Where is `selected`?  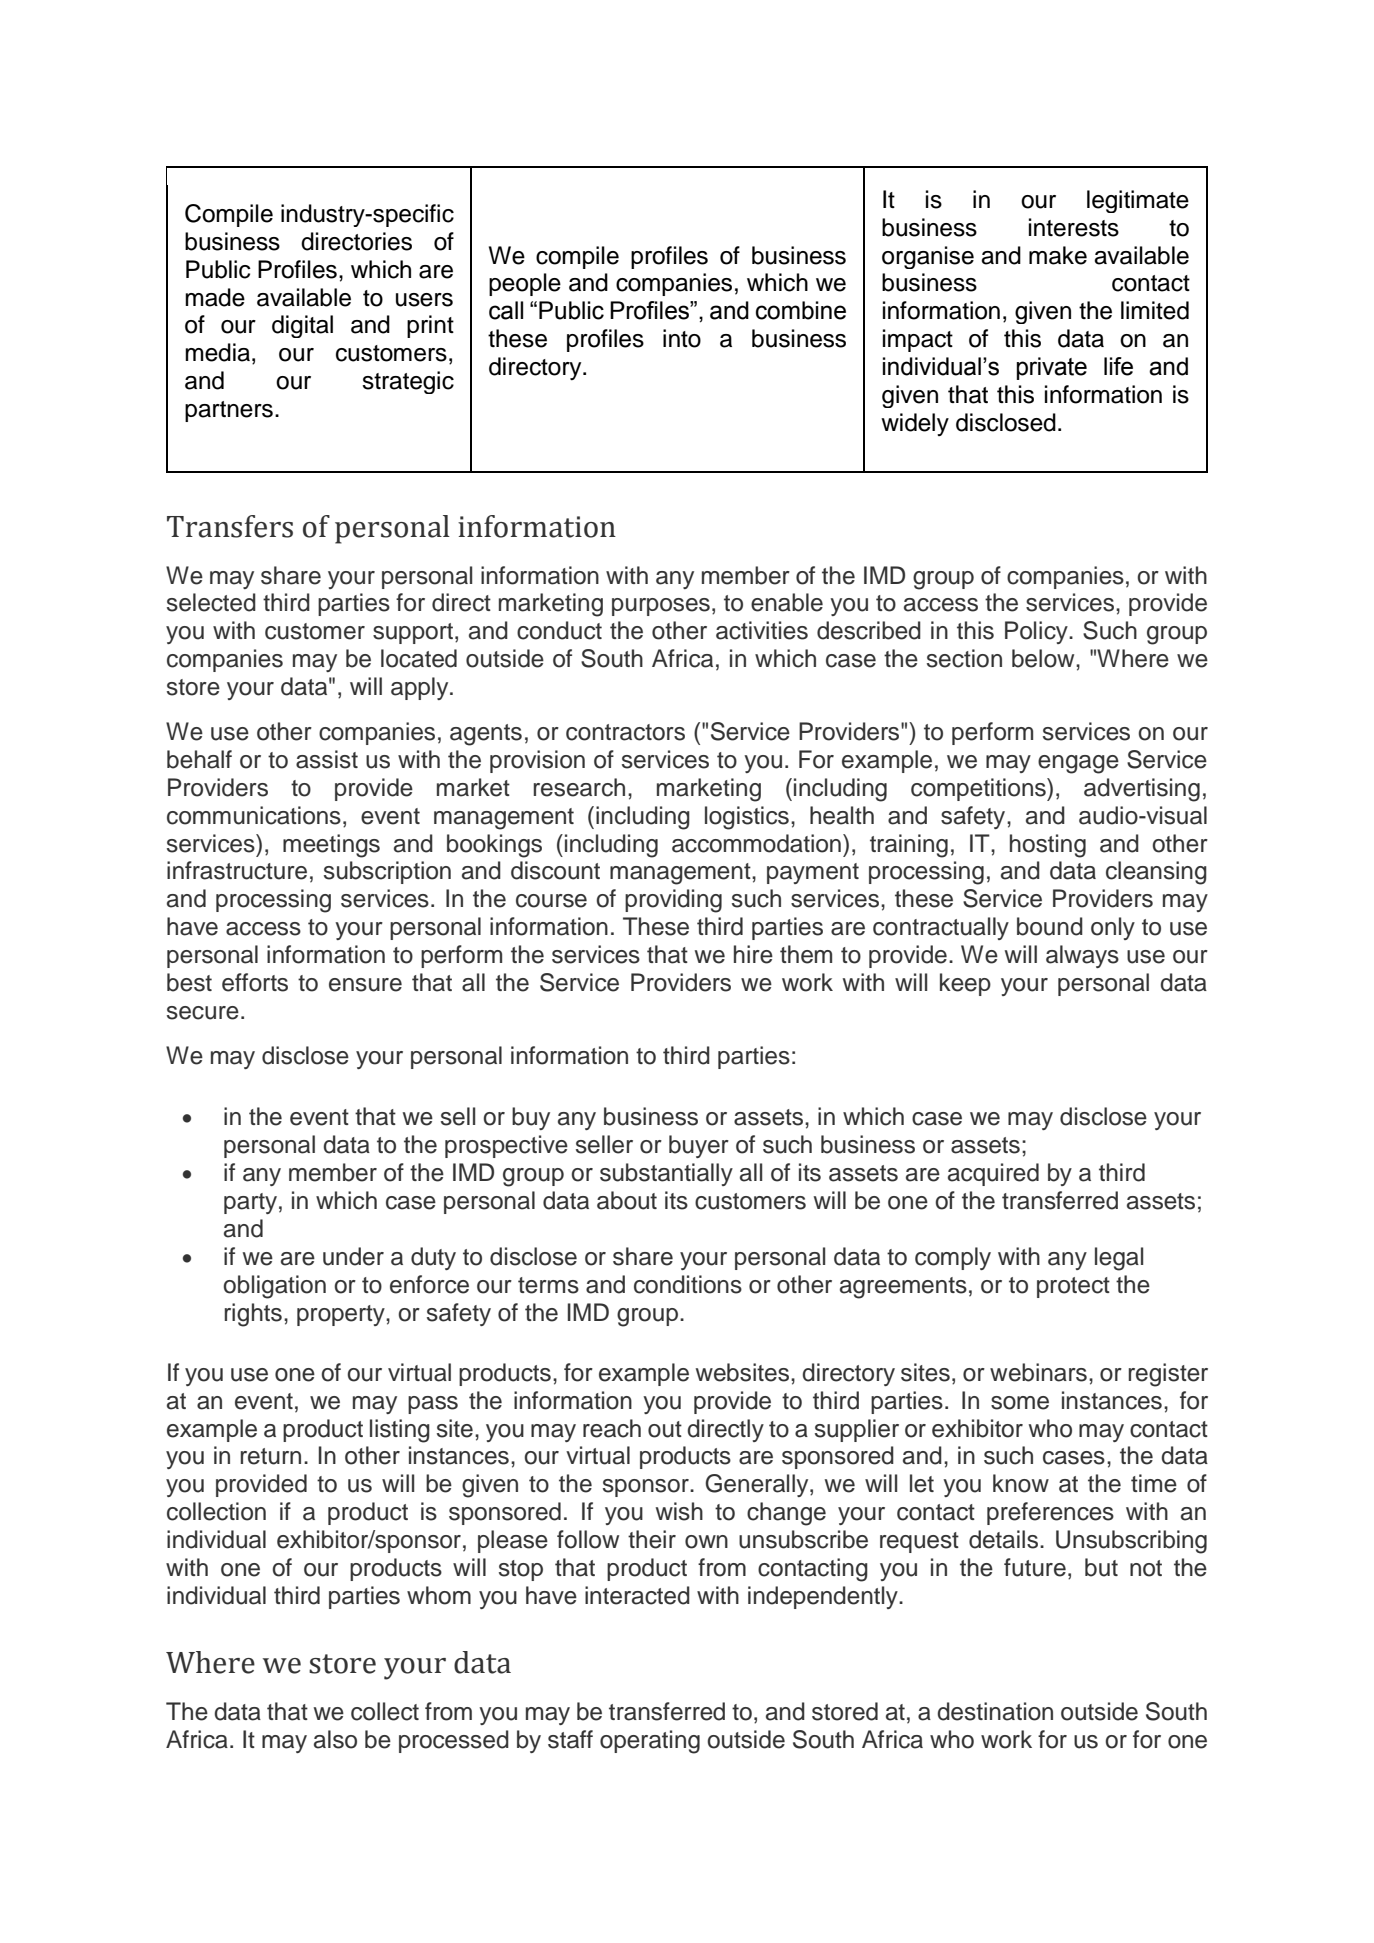 selected is located at coordinates (211, 602).
